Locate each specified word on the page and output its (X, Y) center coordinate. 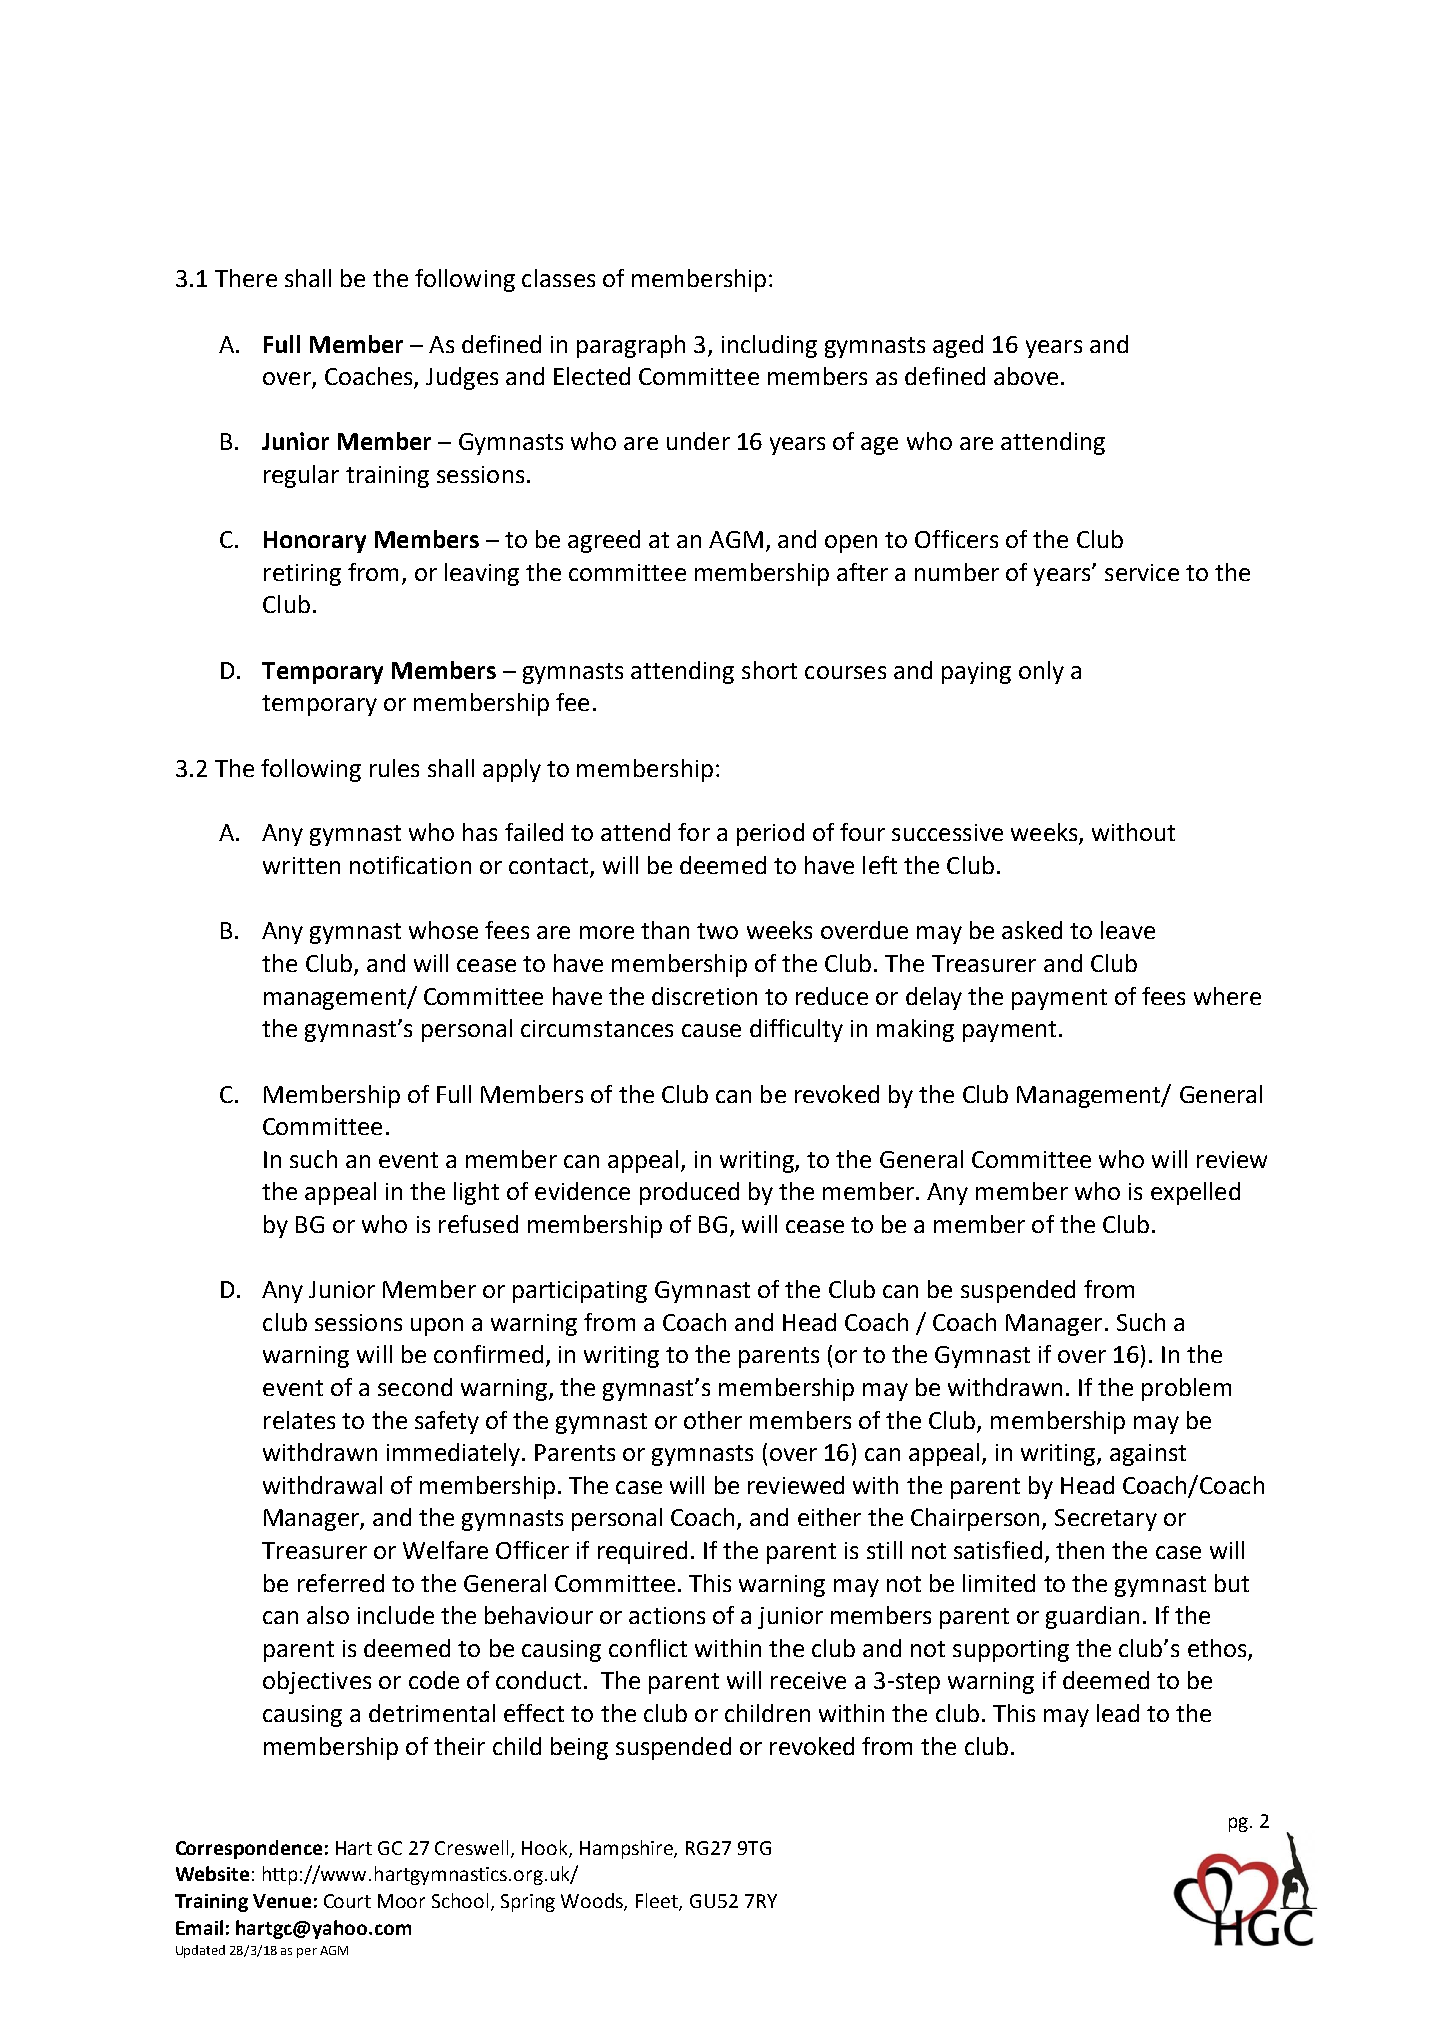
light (476, 1193)
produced (689, 1193)
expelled (1195, 1193)
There (246, 278)
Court (347, 1901)
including (769, 346)
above (1026, 376)
